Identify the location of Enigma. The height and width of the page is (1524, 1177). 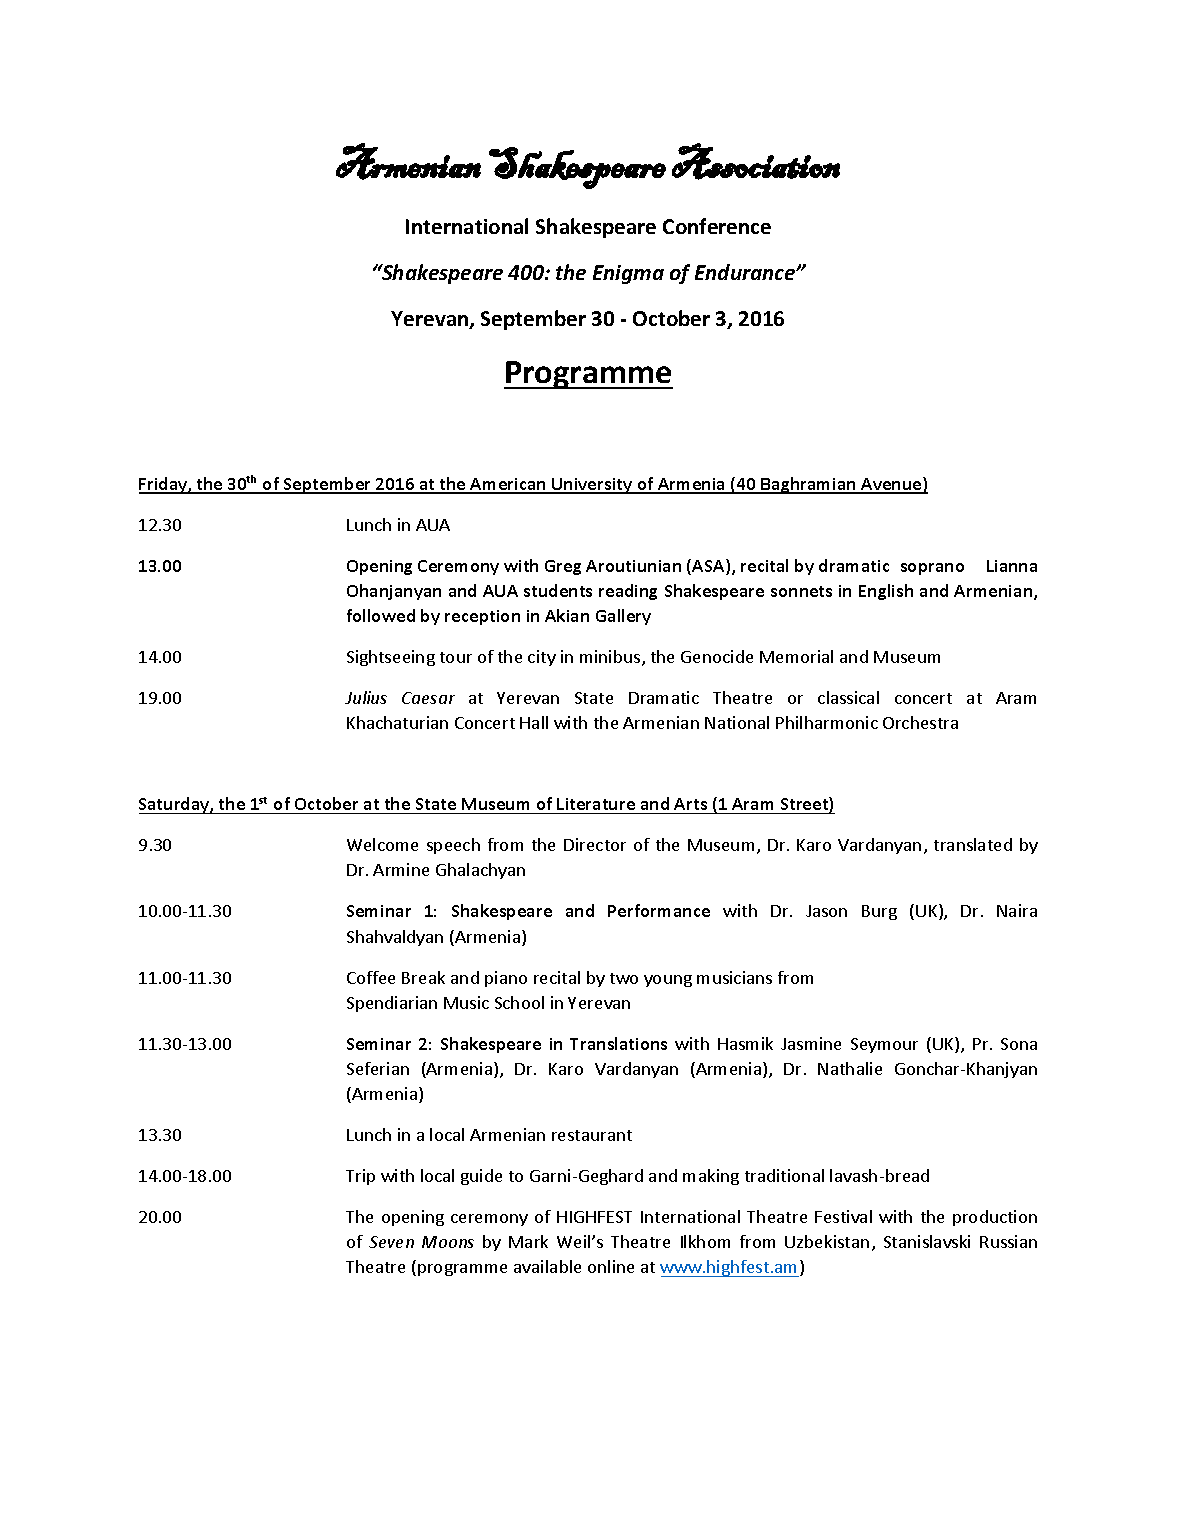
(628, 274).
